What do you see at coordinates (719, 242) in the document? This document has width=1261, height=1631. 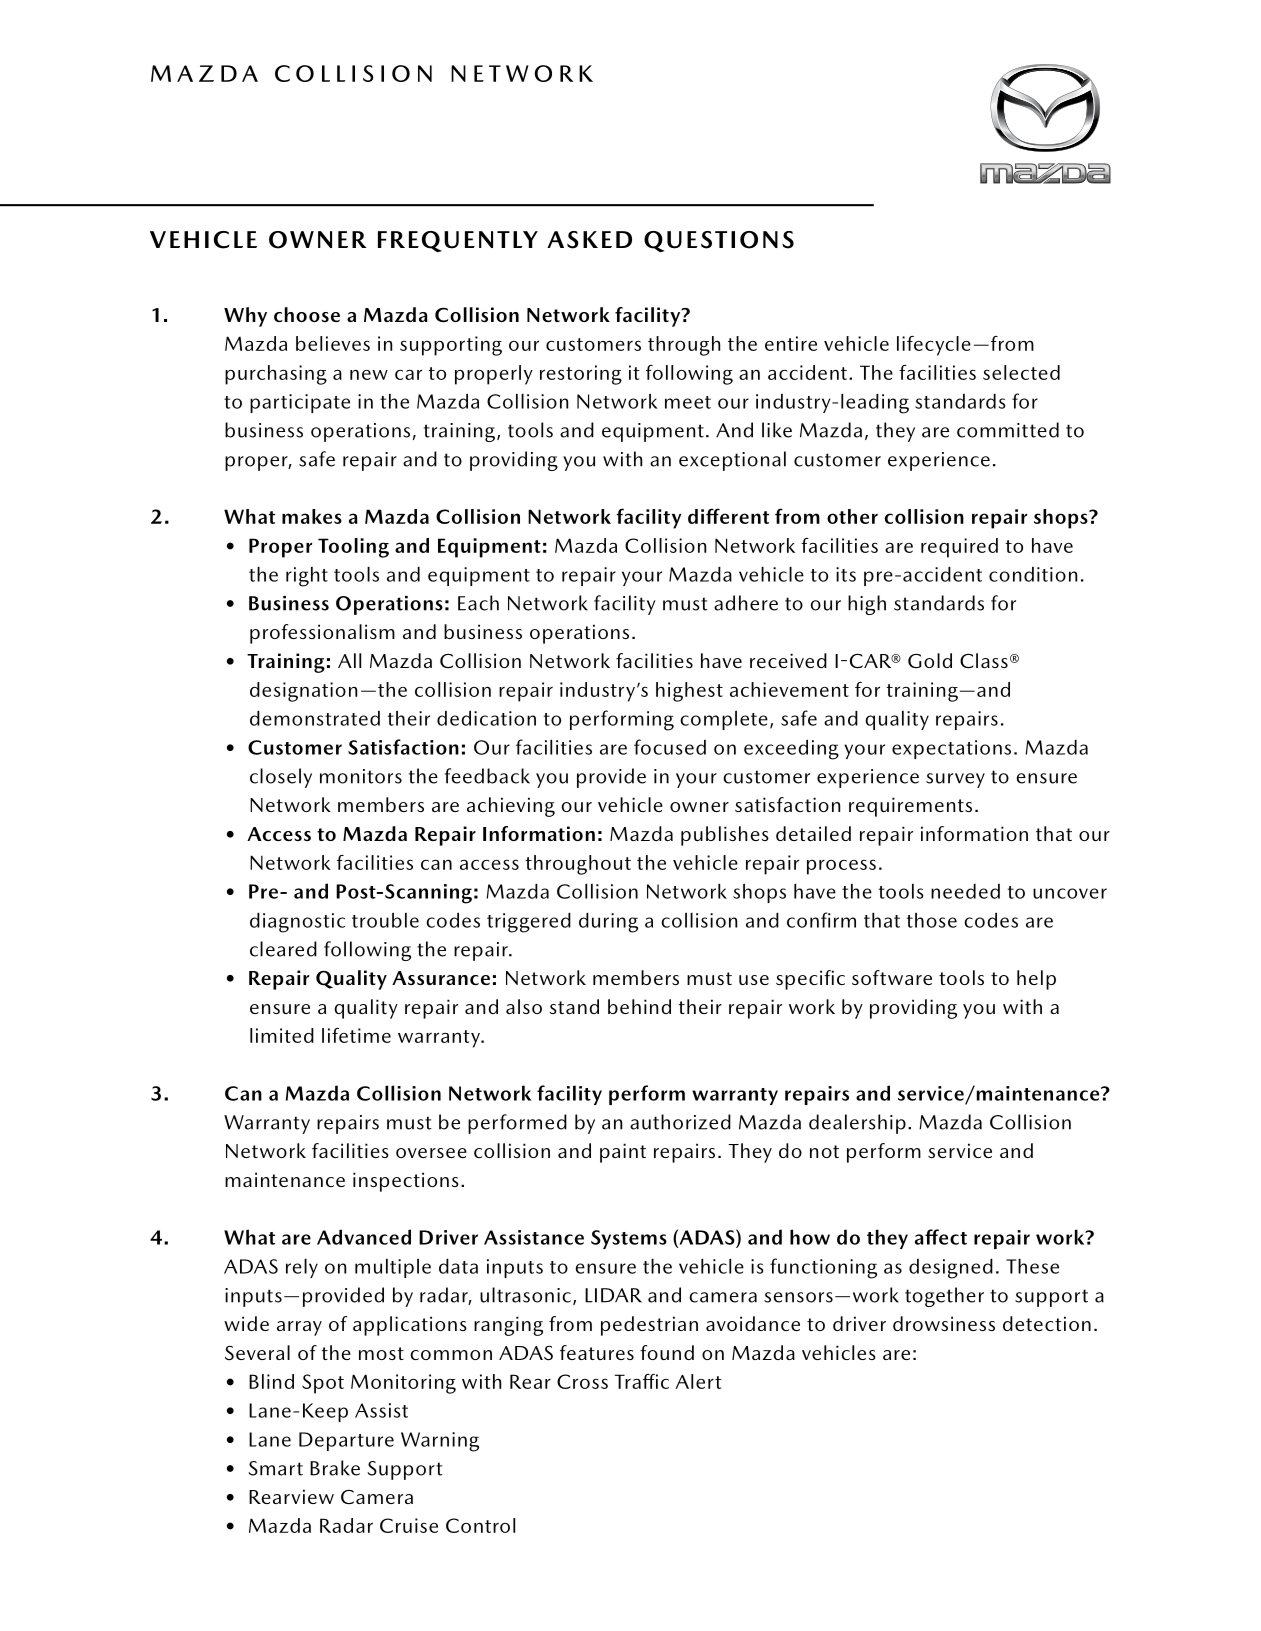 I see `QUESTIONS` at bounding box center [719, 242].
